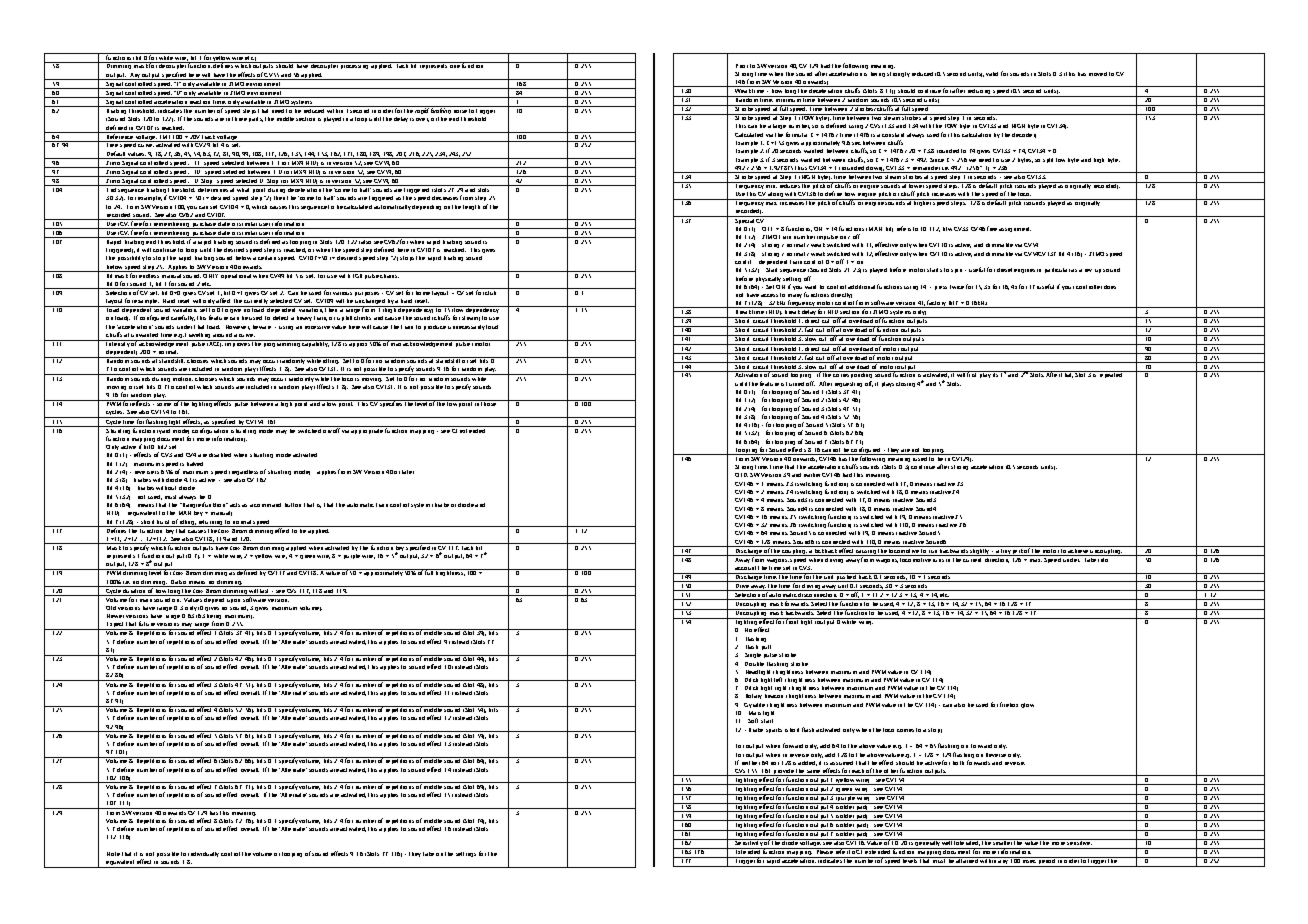 Image resolution: width=1308 pixels, height=924 pixels. What do you see at coordinates (979, 93) in the screenshot?
I see `reducing` at bounding box center [979, 93].
